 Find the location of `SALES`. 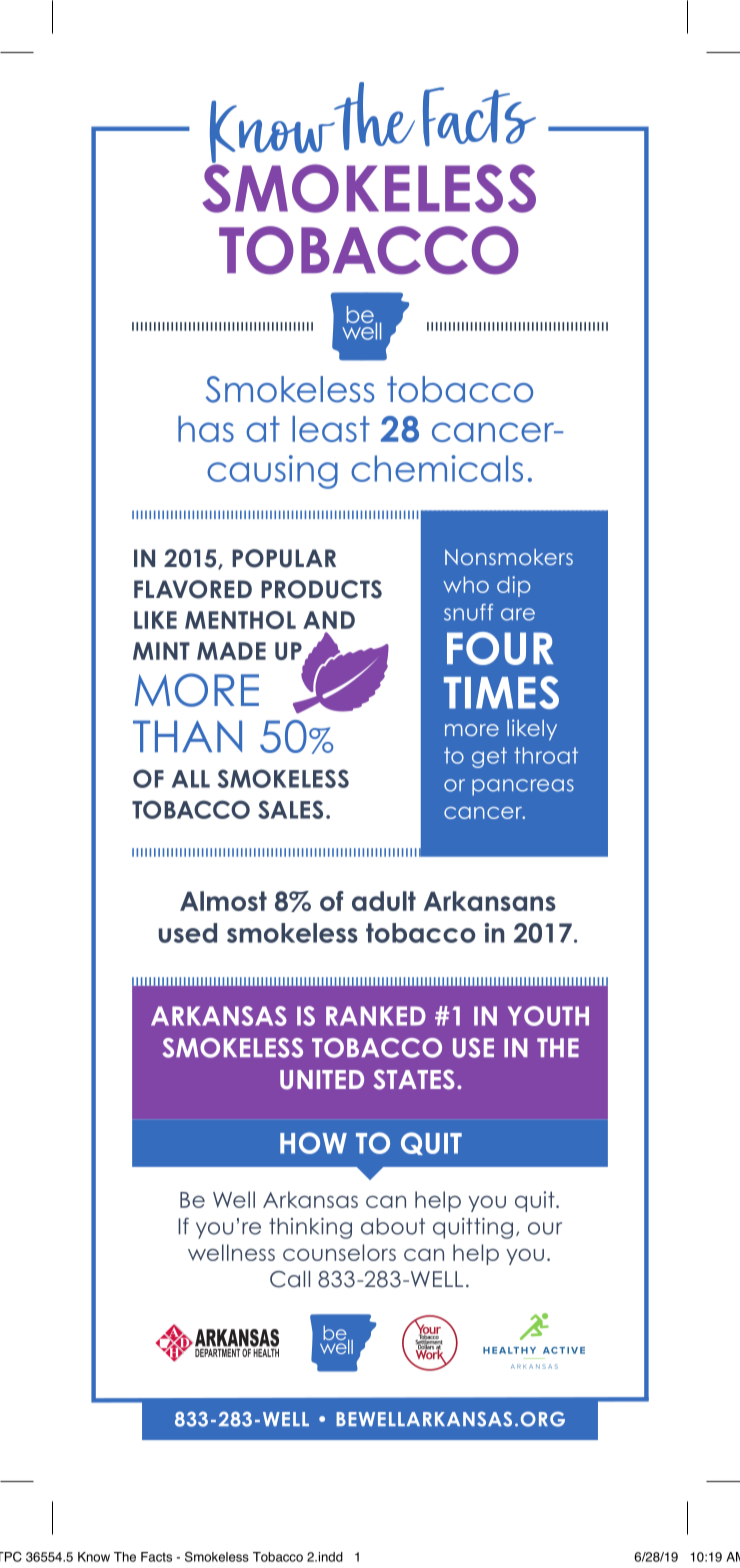

SALES is located at coordinates (290, 809).
